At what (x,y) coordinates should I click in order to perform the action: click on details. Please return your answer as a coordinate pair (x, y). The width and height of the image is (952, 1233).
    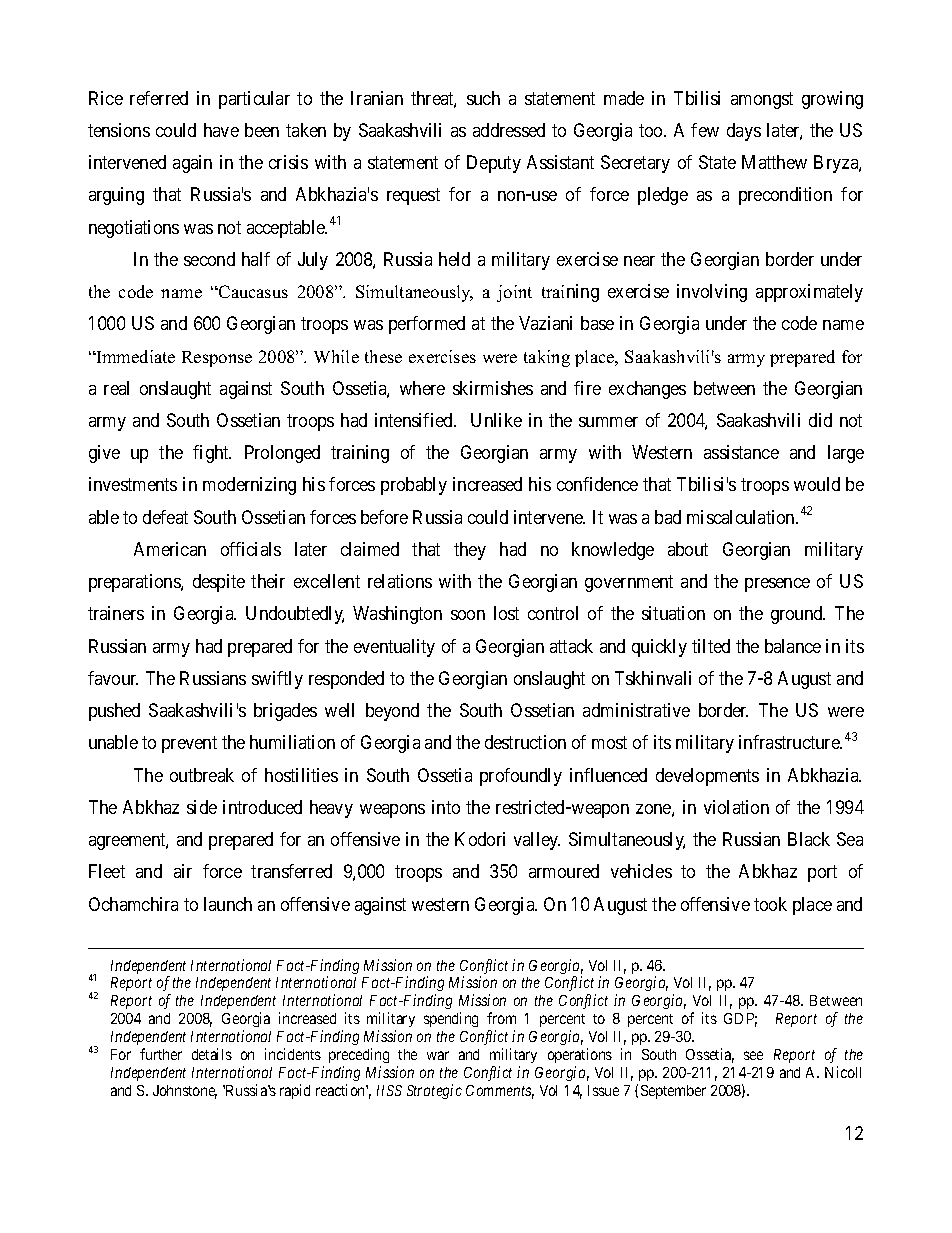
    Looking at the image, I should click on (212, 1054).
